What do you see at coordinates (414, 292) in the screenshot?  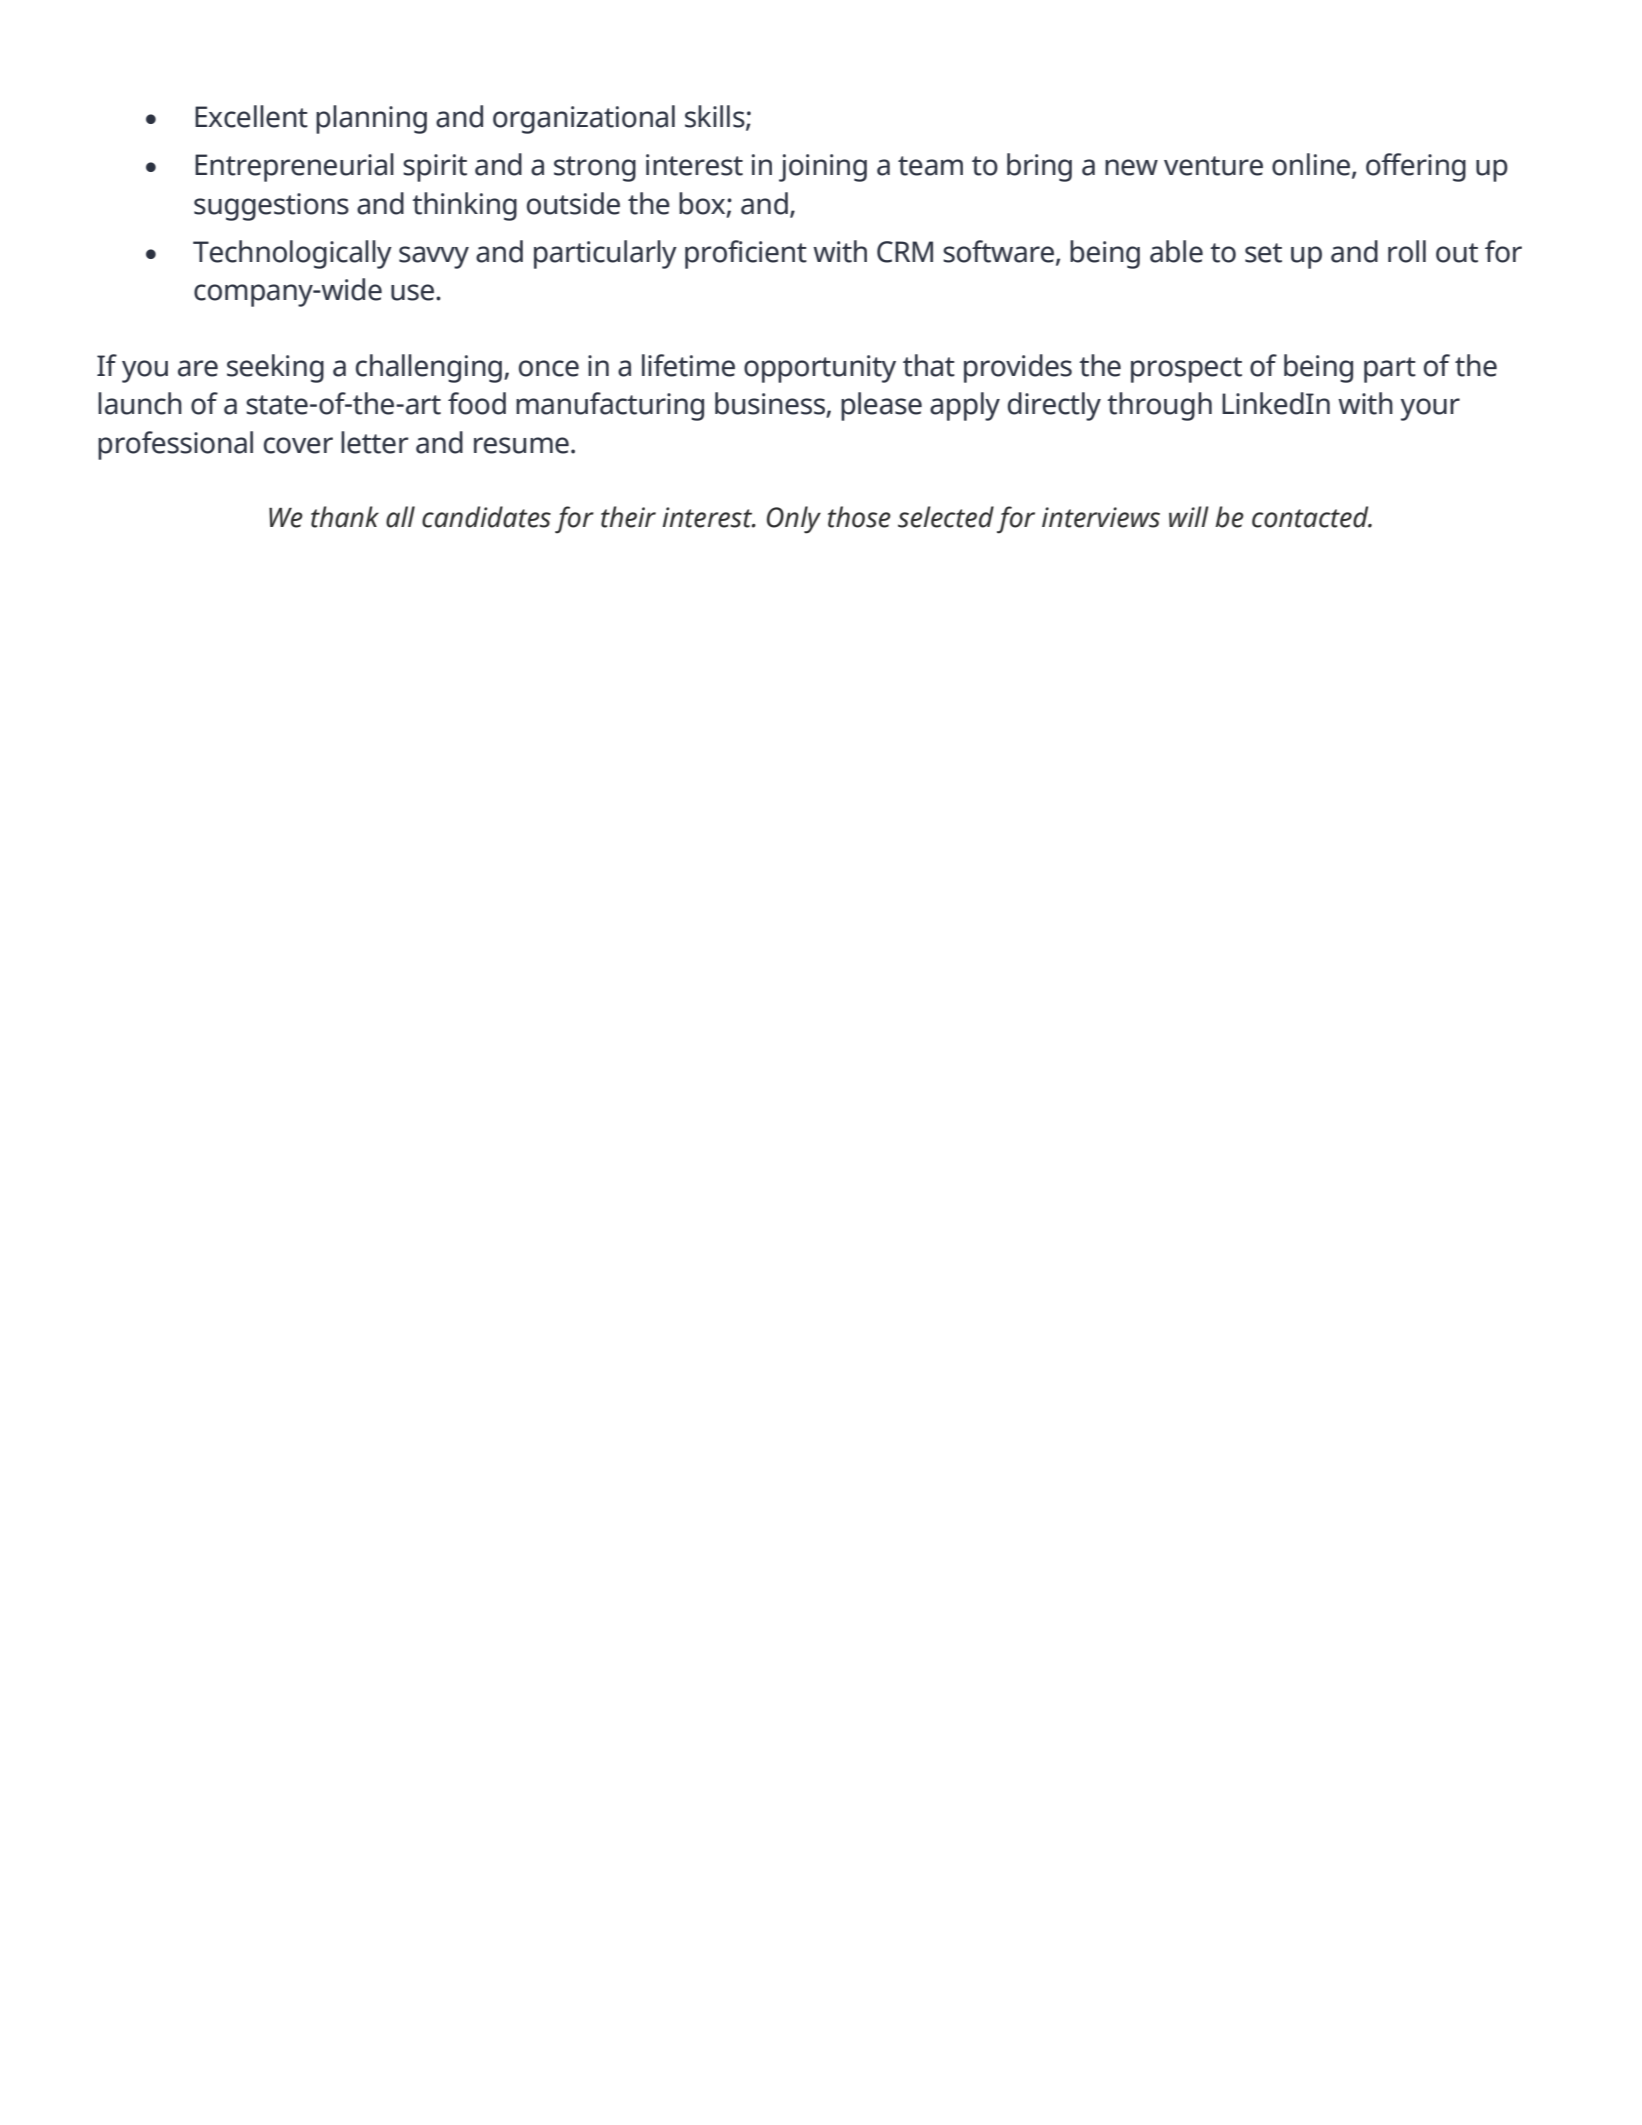 I see `use` at bounding box center [414, 292].
